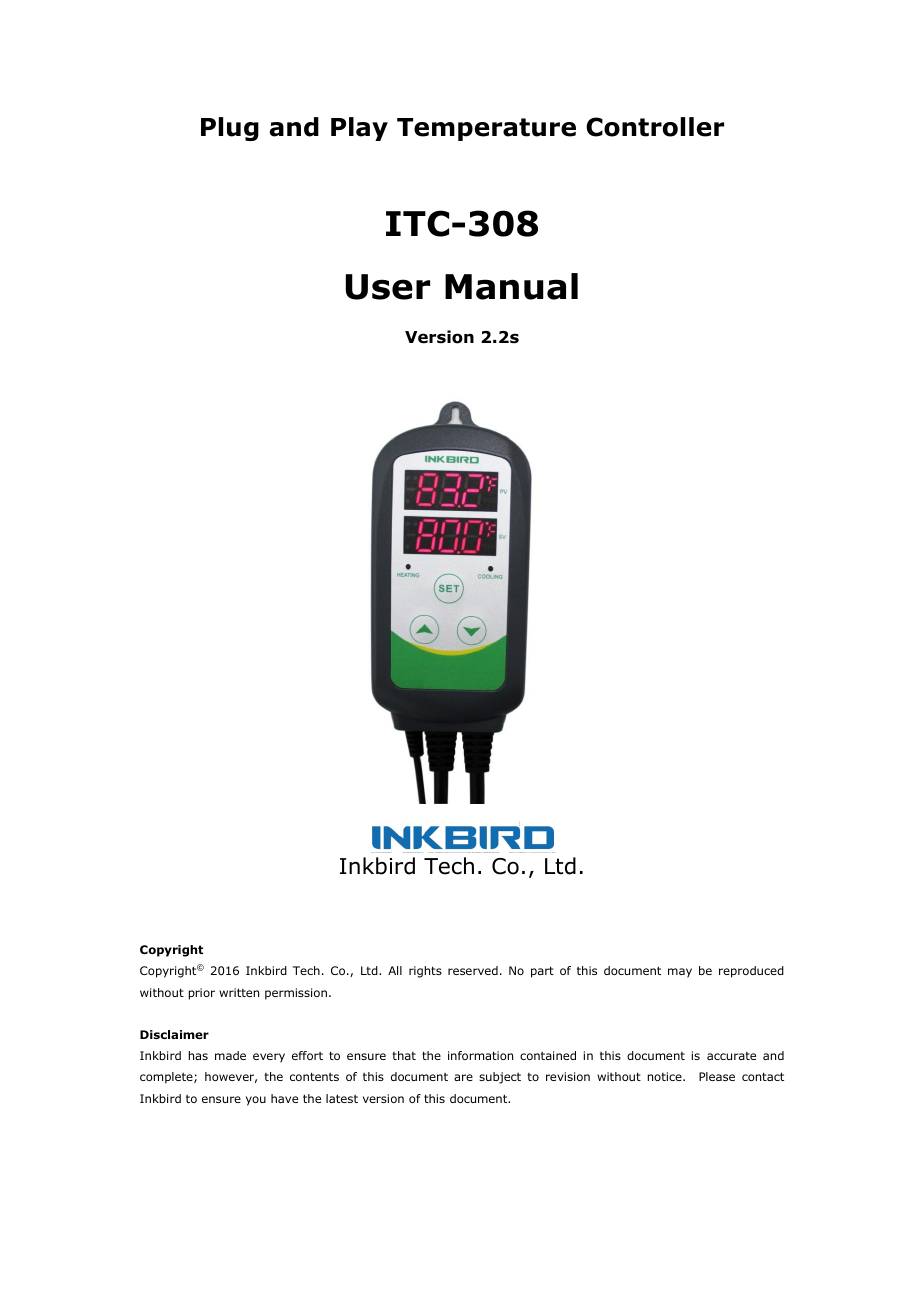 Image resolution: width=924 pixels, height=1308 pixels. What do you see at coordinates (201, 994) in the screenshot?
I see `prior` at bounding box center [201, 994].
